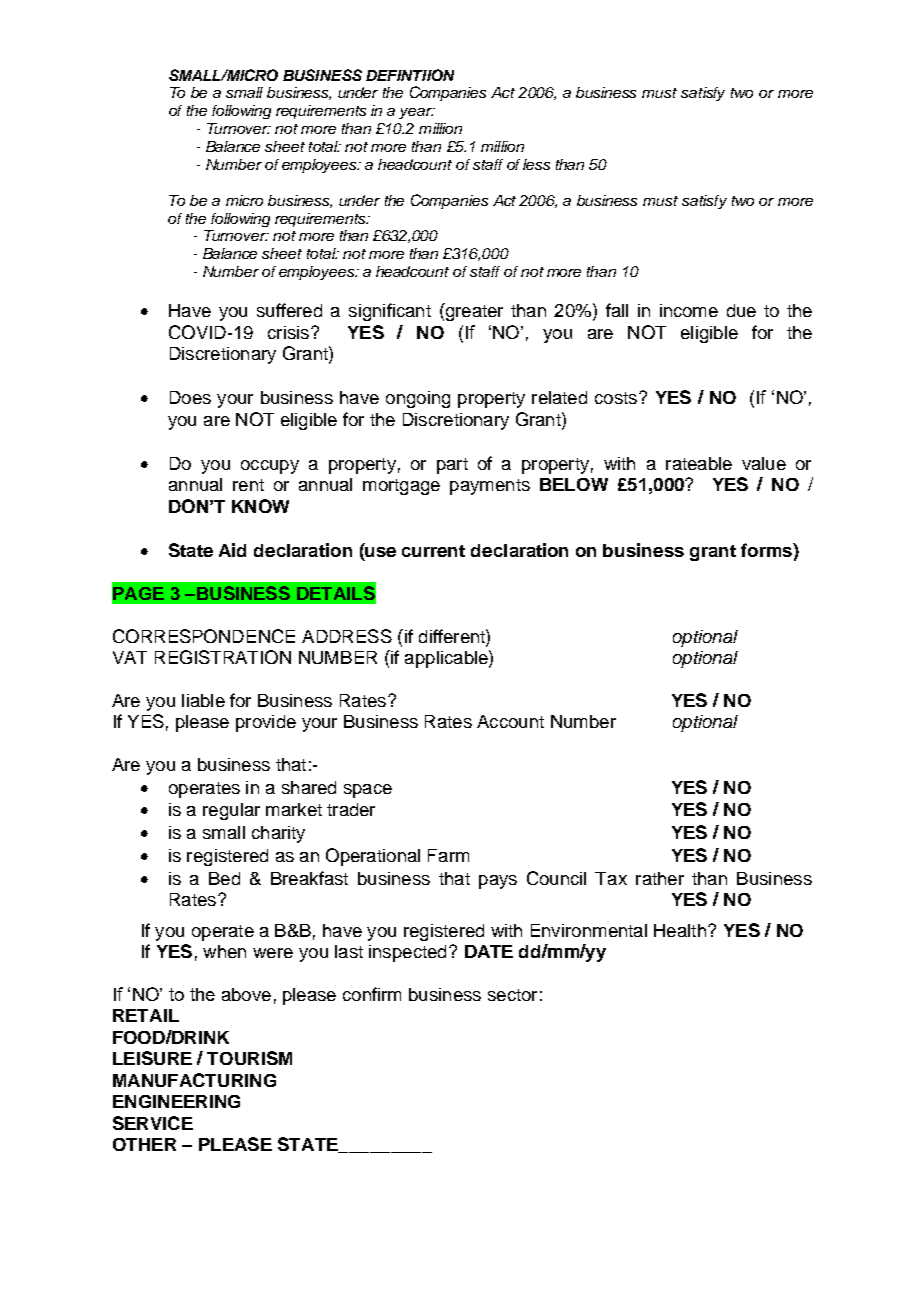 This screenshot has width=924, height=1308. What do you see at coordinates (764, 463) in the screenshot?
I see `value` at bounding box center [764, 463].
